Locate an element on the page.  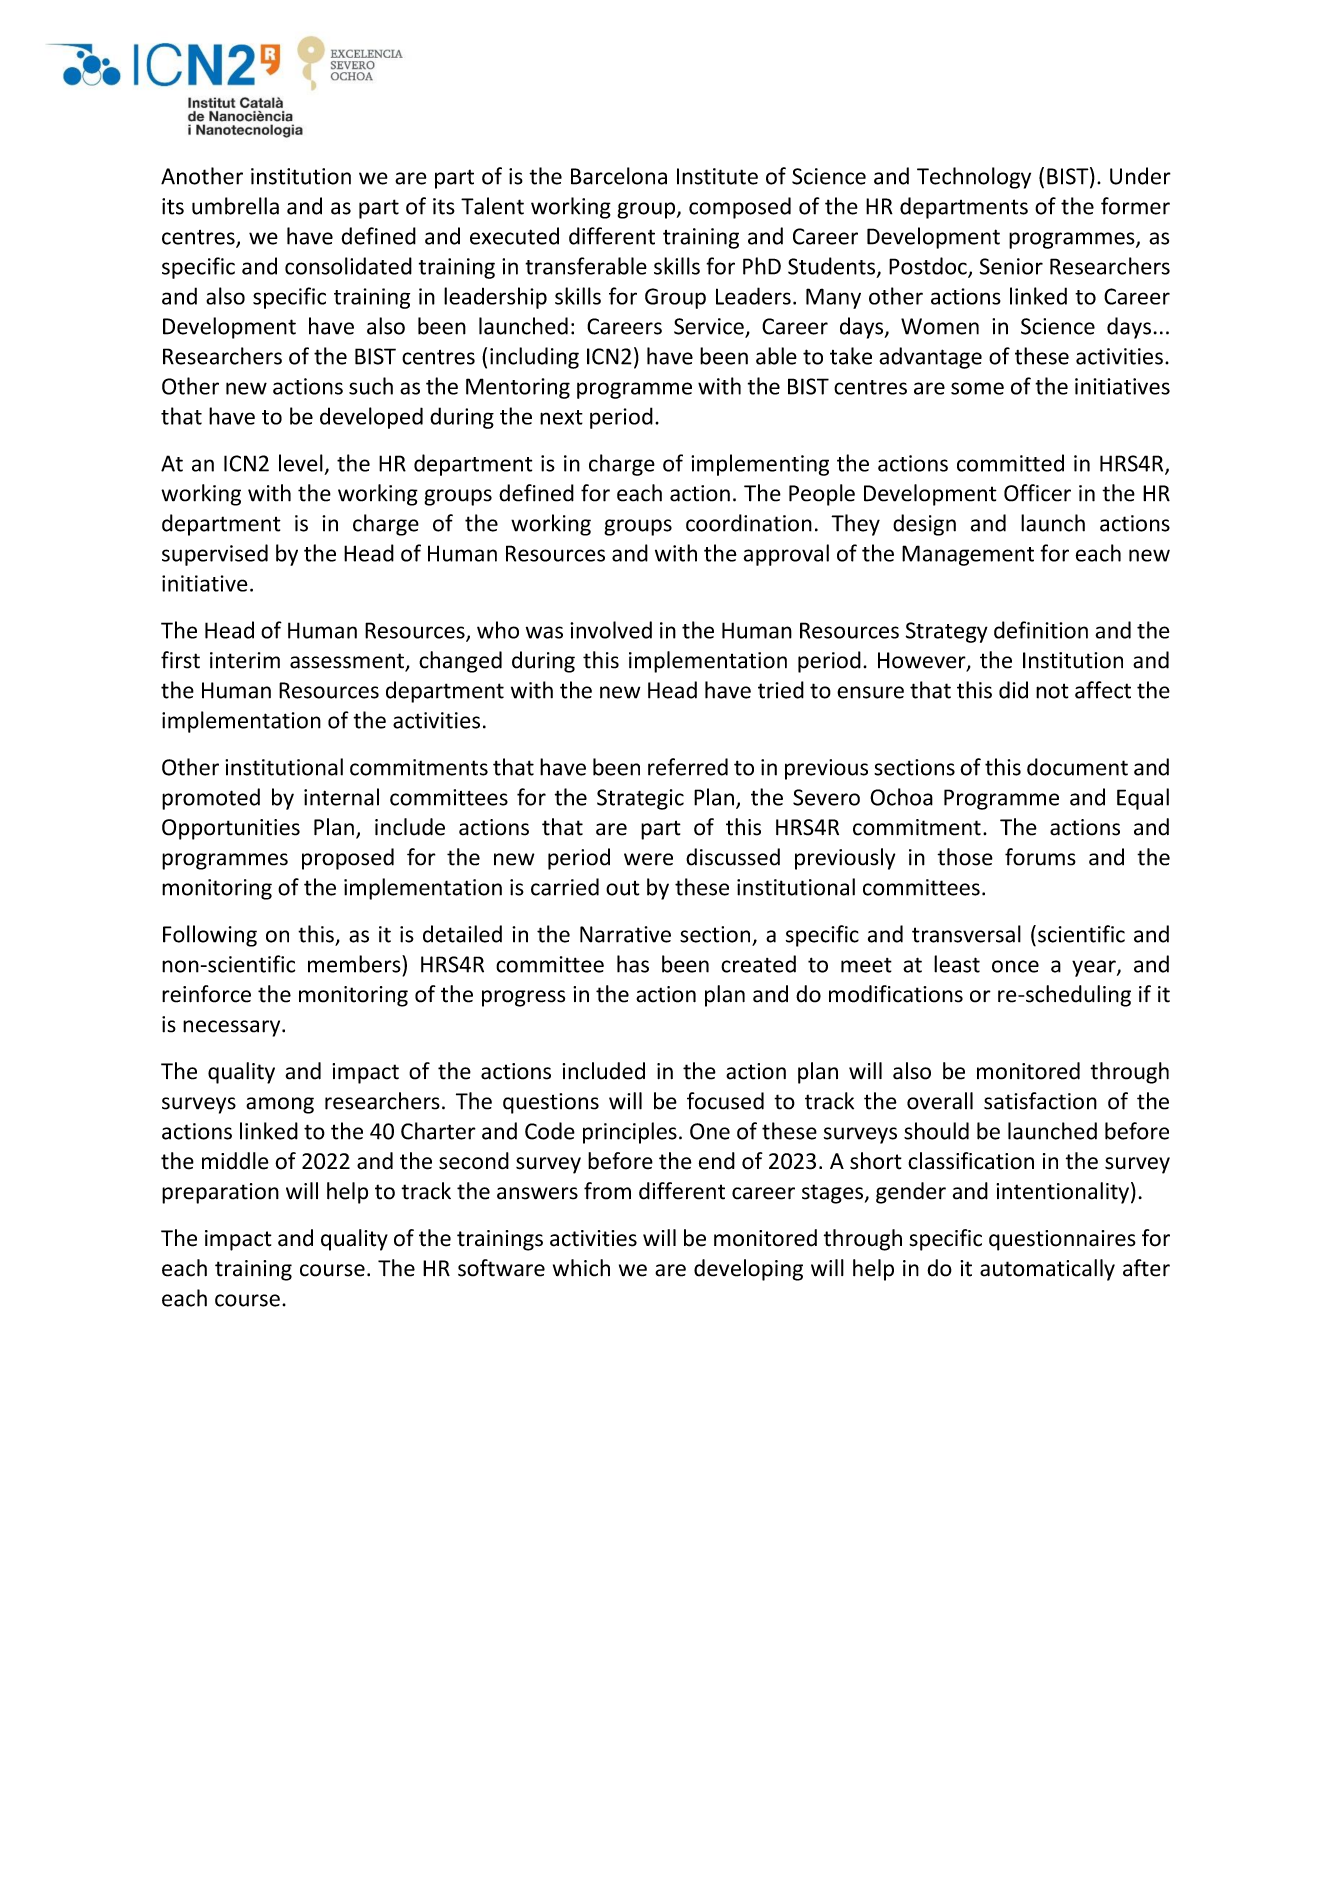
Opportunities is located at coordinates (231, 829).
